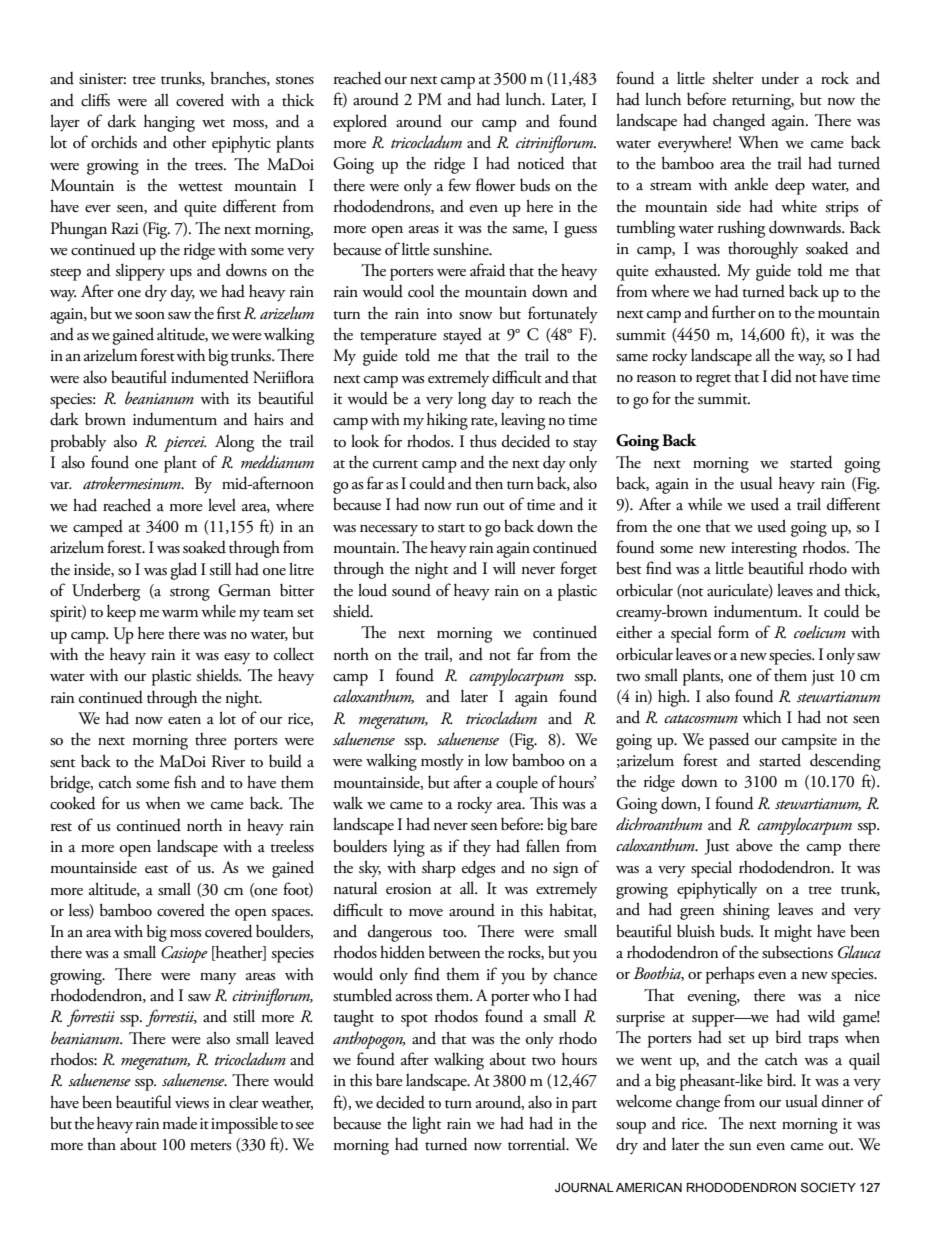 The height and width of the image is (1237, 952). Describe the element at coordinates (478, 869) in the image. I see `edges` at that location.
